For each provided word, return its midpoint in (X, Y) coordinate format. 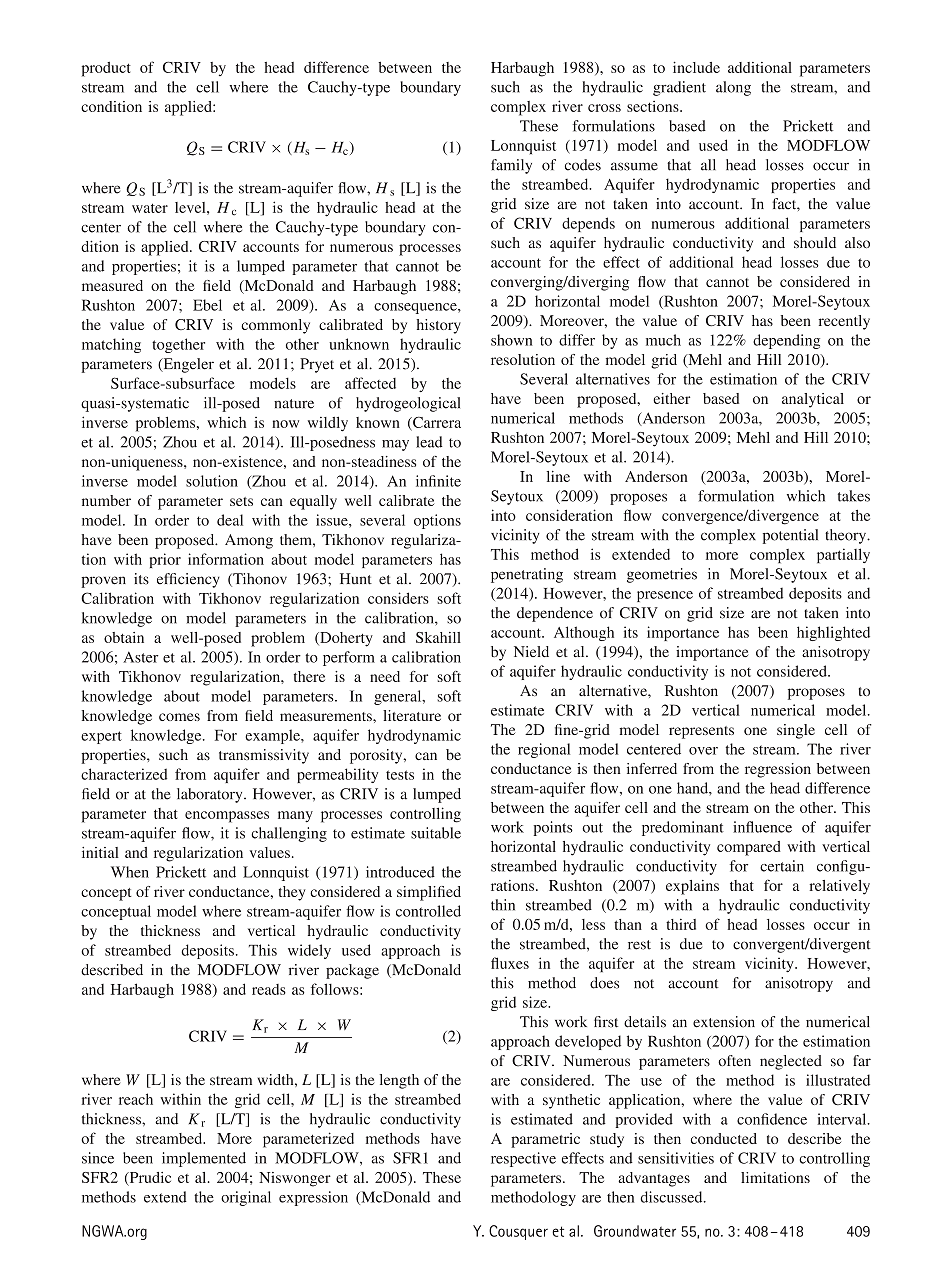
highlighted (833, 633)
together (178, 345)
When (130, 872)
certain (782, 866)
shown (512, 340)
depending (786, 341)
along (733, 88)
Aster (141, 657)
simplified (429, 893)
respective (523, 1159)
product (106, 69)
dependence (555, 614)
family (511, 166)
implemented (204, 1159)
